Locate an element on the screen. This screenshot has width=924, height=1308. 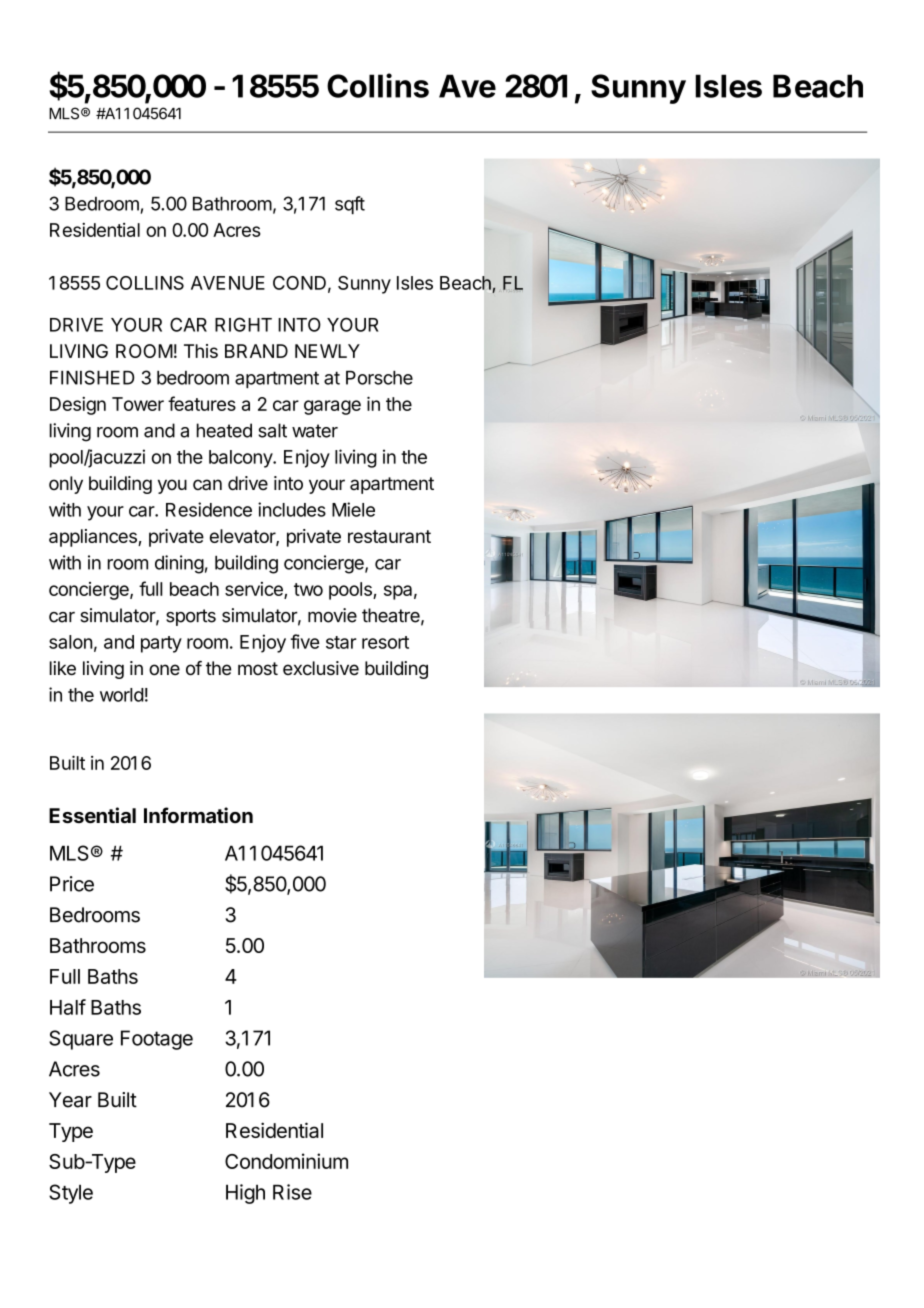
FINISHED is located at coordinates (92, 377).
